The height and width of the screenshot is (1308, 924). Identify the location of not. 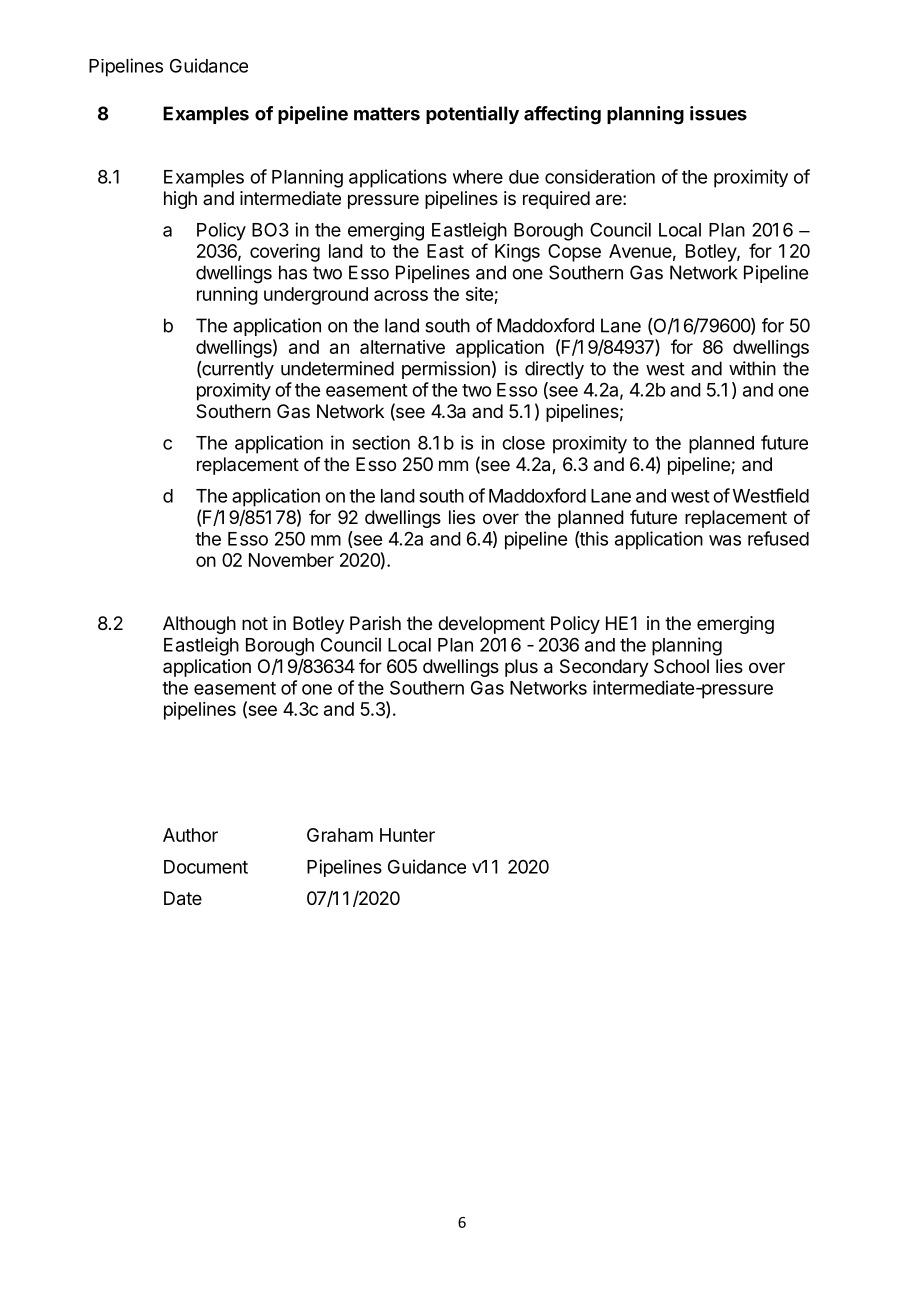
(255, 623).
